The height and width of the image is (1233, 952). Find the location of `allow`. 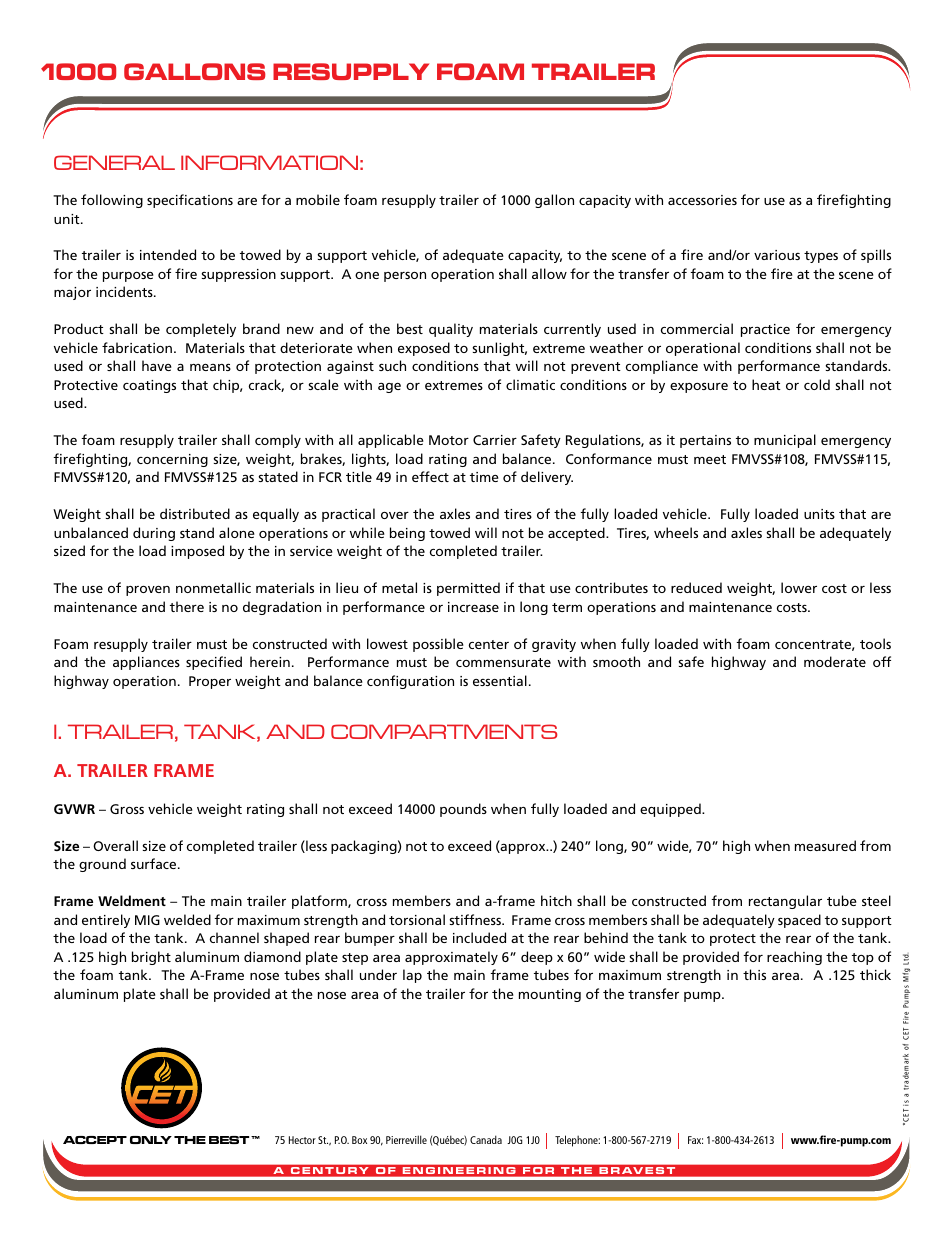

allow is located at coordinates (549, 273).
